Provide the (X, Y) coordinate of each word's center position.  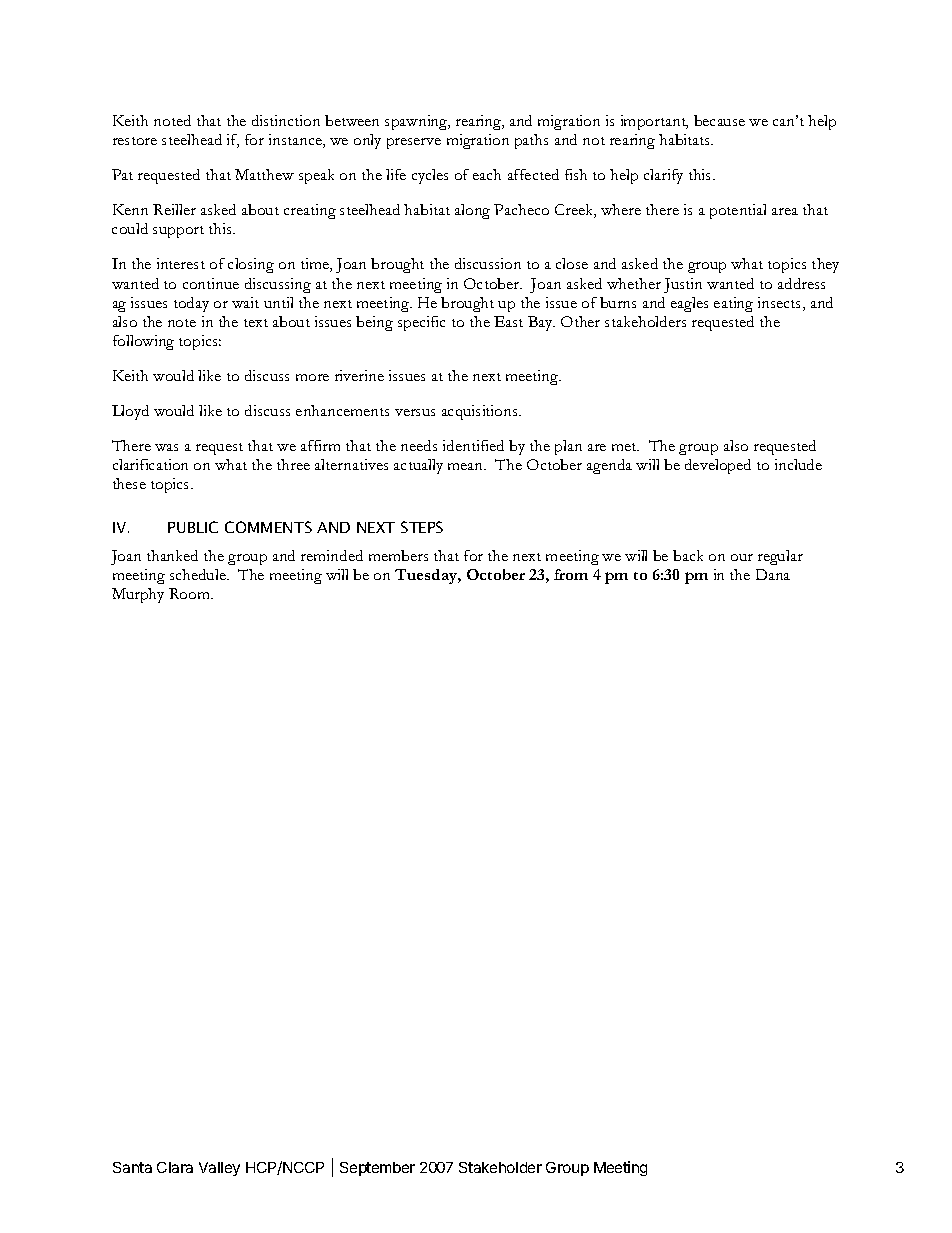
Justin (683, 285)
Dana (773, 574)
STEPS (422, 527)
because (719, 120)
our (742, 557)
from (571, 574)
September (377, 1169)
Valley (219, 1169)
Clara (175, 1167)
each (487, 174)
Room (191, 593)
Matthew (264, 174)
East (508, 321)
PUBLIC (193, 527)
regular (780, 557)
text (256, 323)
